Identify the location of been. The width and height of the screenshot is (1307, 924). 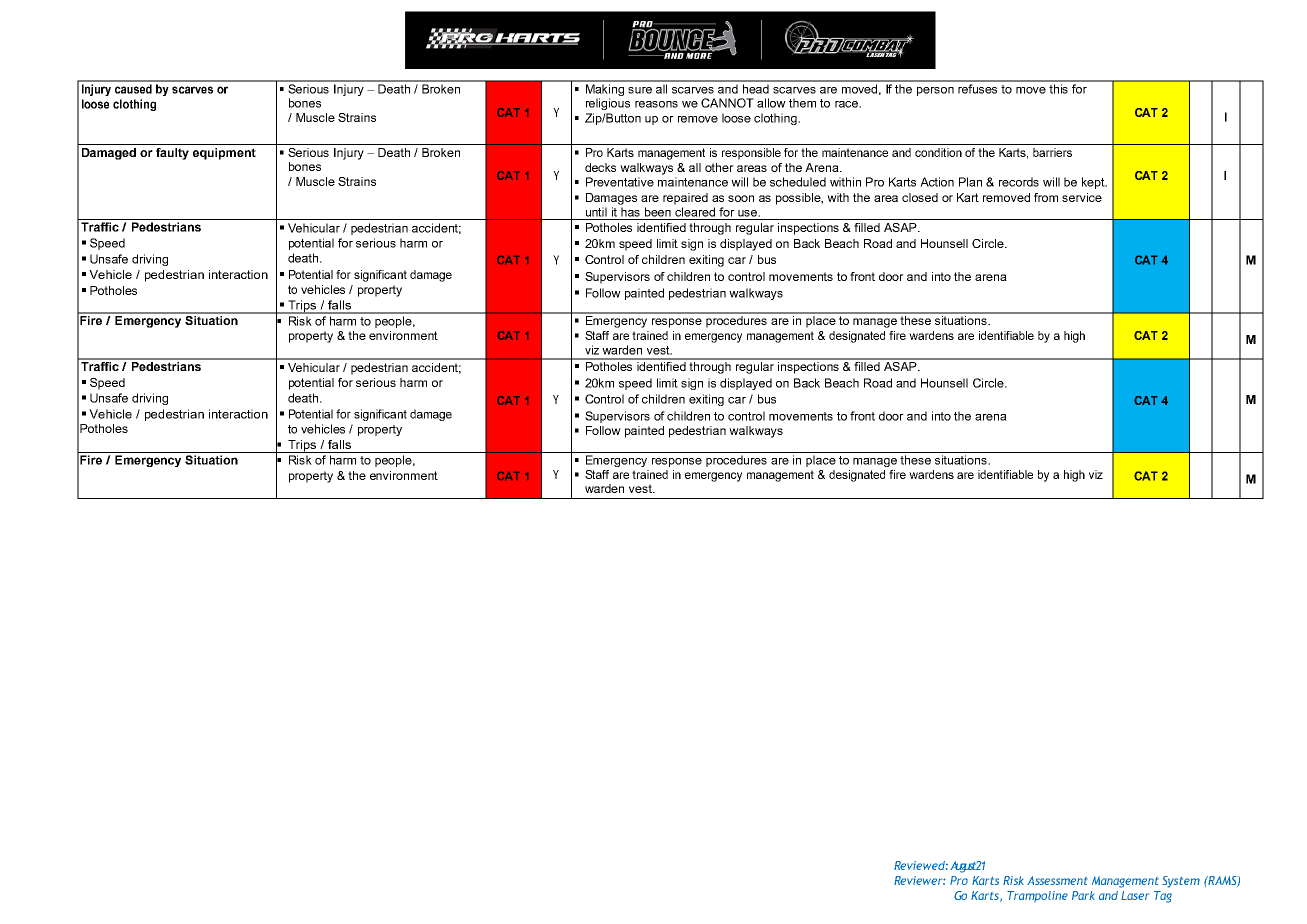
(658, 212).
